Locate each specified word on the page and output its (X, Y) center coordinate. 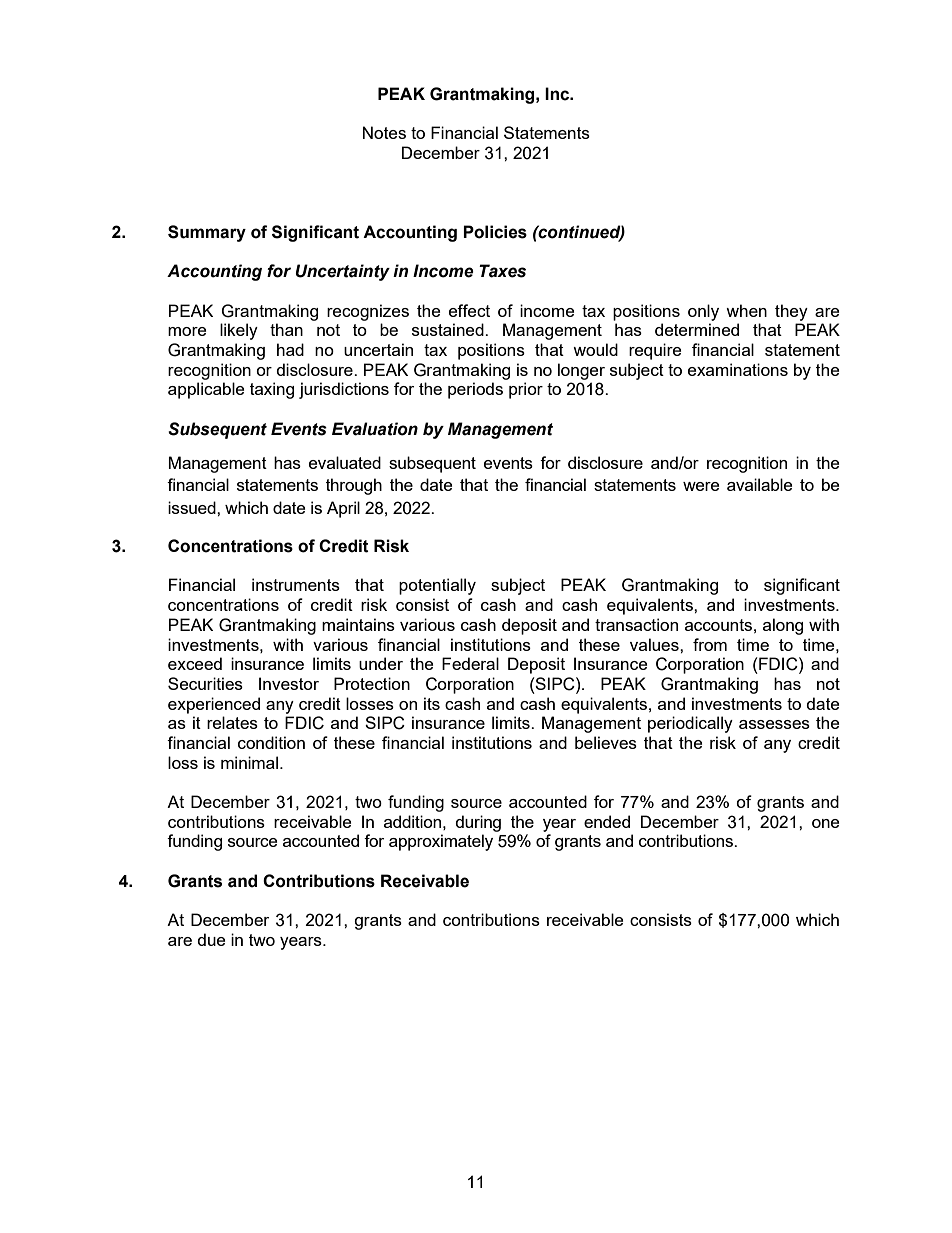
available (759, 484)
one (825, 823)
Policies (495, 232)
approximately (441, 842)
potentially (437, 586)
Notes (384, 132)
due (211, 939)
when (746, 310)
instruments (296, 584)
